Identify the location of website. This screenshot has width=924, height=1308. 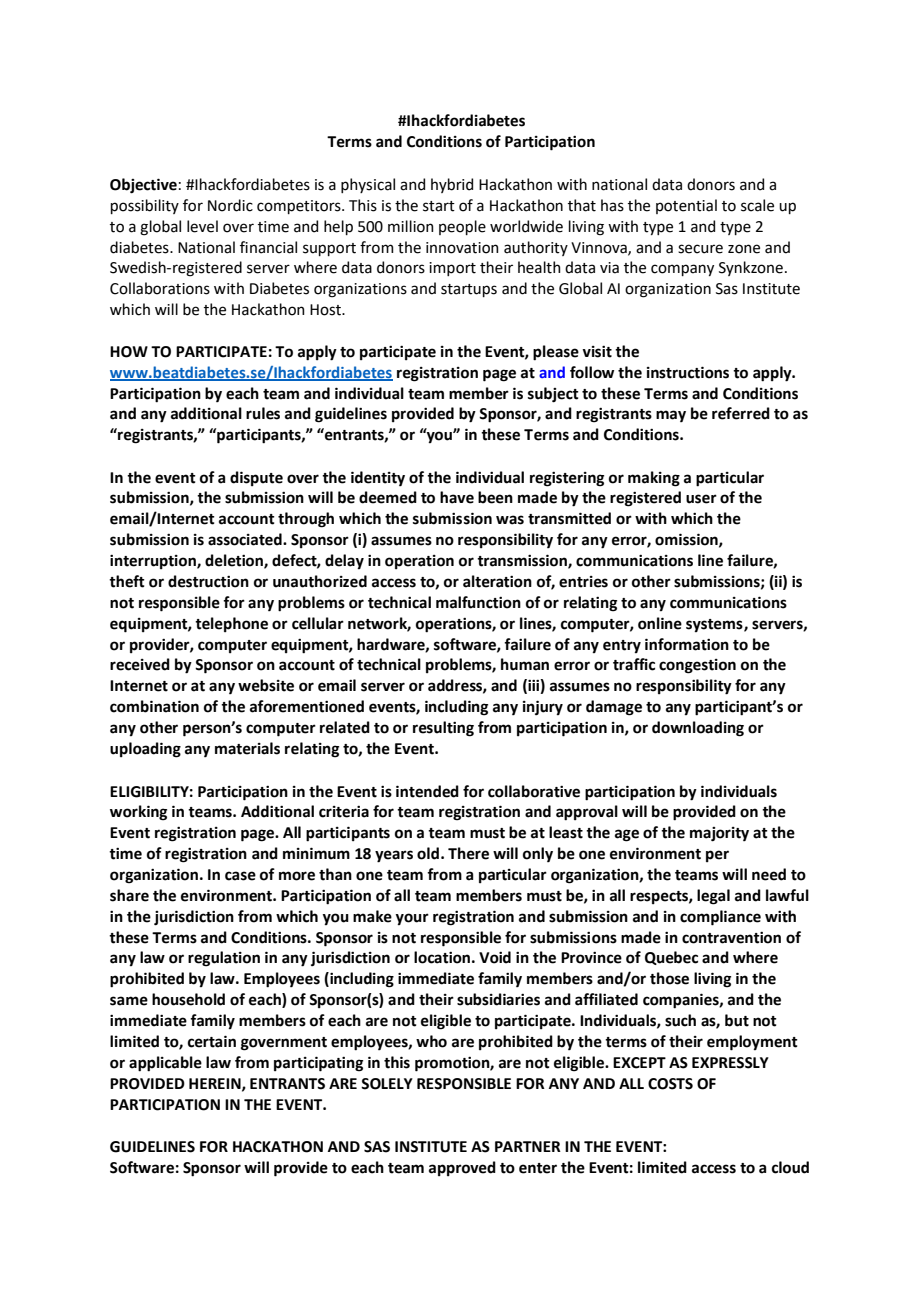
(266, 685).
